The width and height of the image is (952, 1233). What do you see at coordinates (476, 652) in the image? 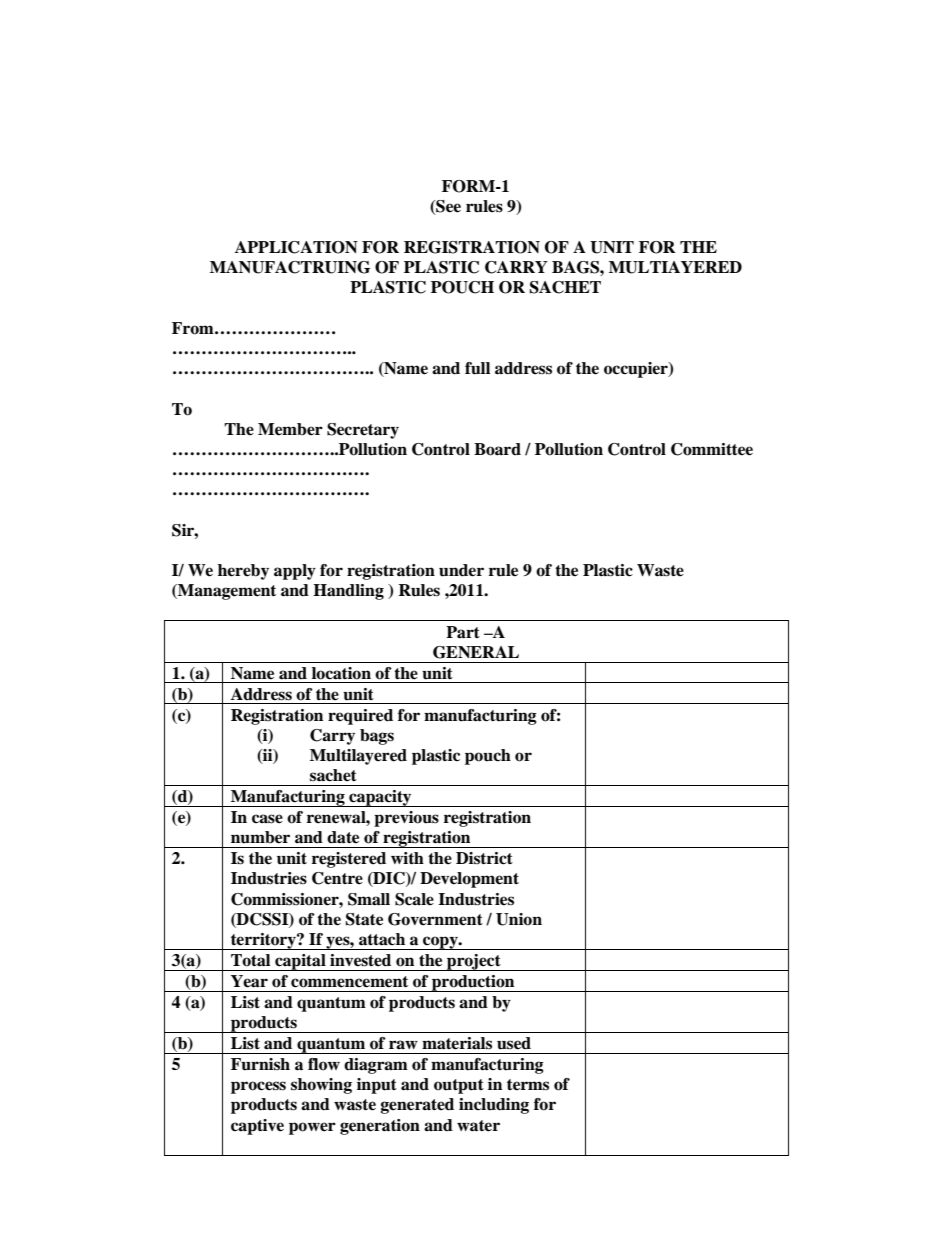
I see `GENERAL` at bounding box center [476, 652].
